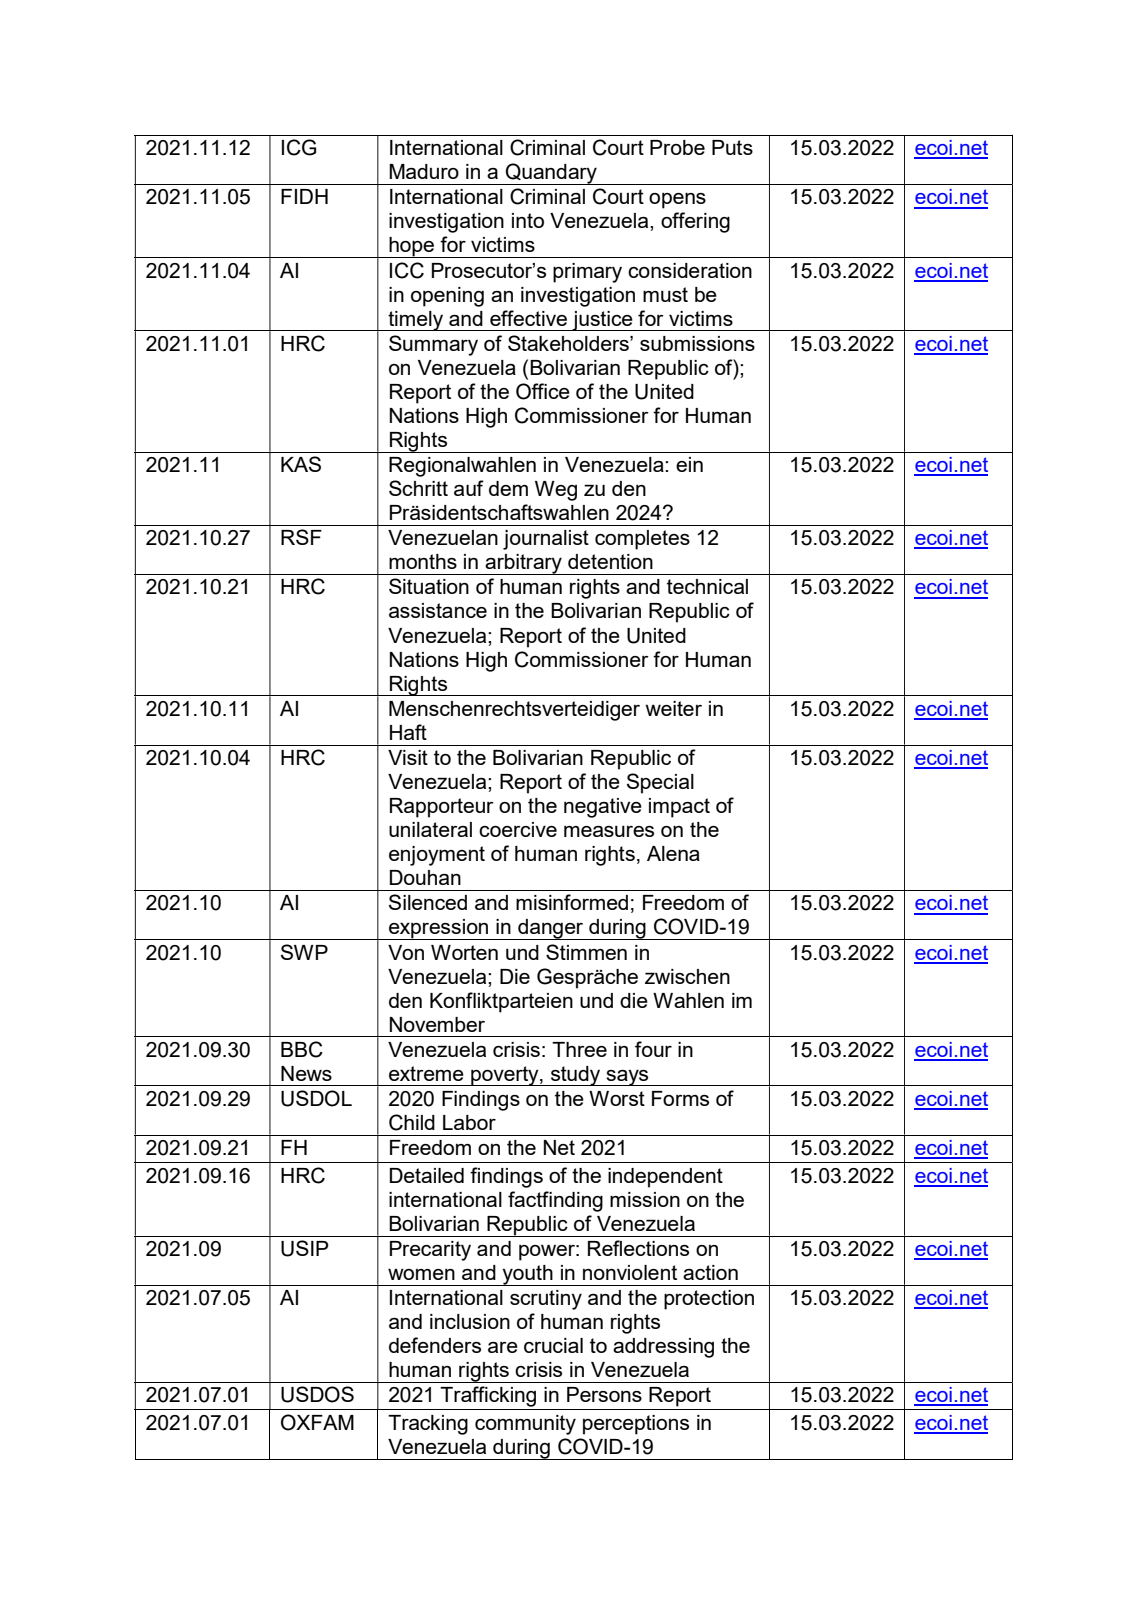  What do you see at coordinates (679, 808) in the screenshot?
I see `impact` at bounding box center [679, 808].
